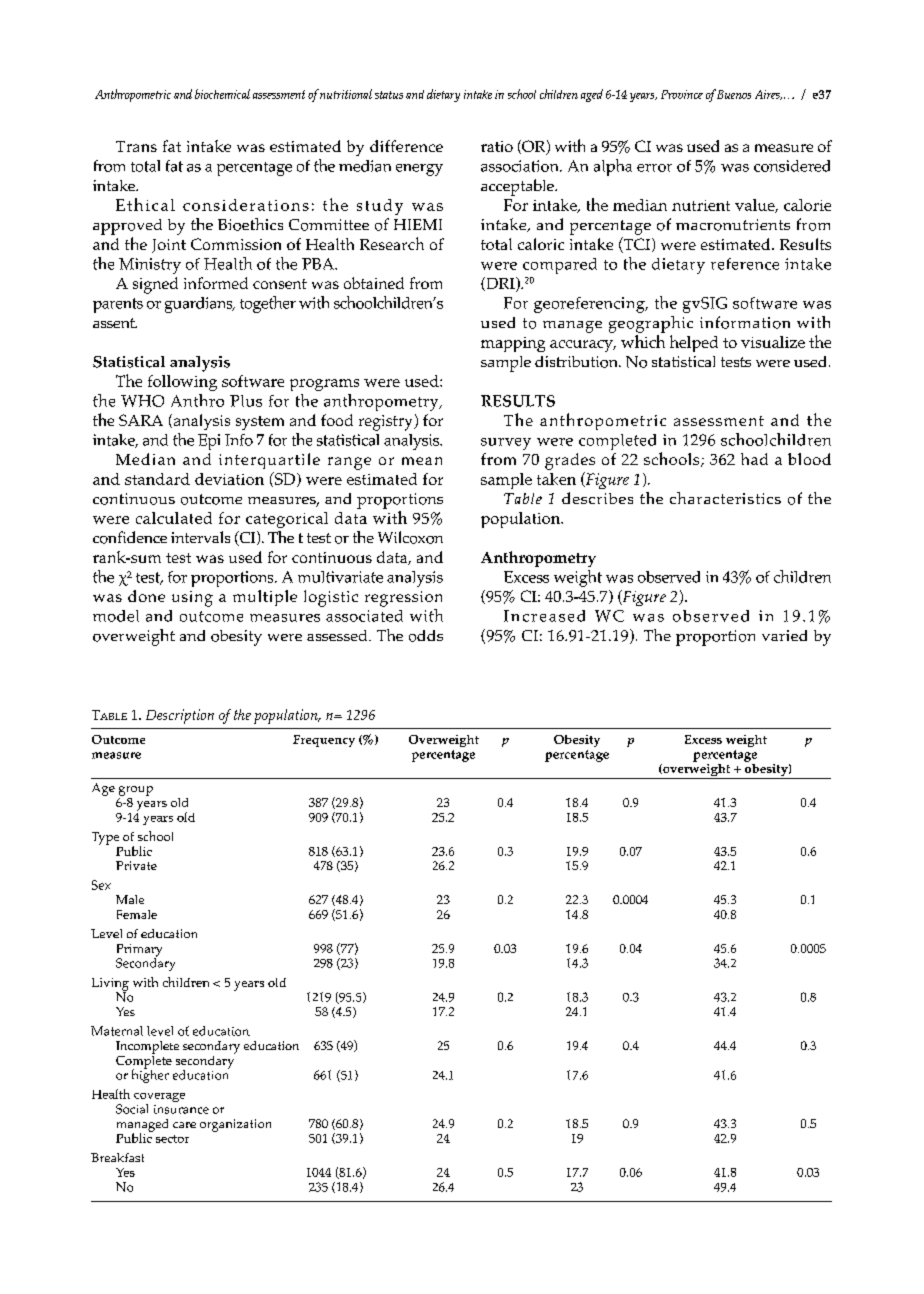 This screenshot has height=1294, width=924. What do you see at coordinates (513, 344) in the screenshot?
I see `mapping` at bounding box center [513, 344].
